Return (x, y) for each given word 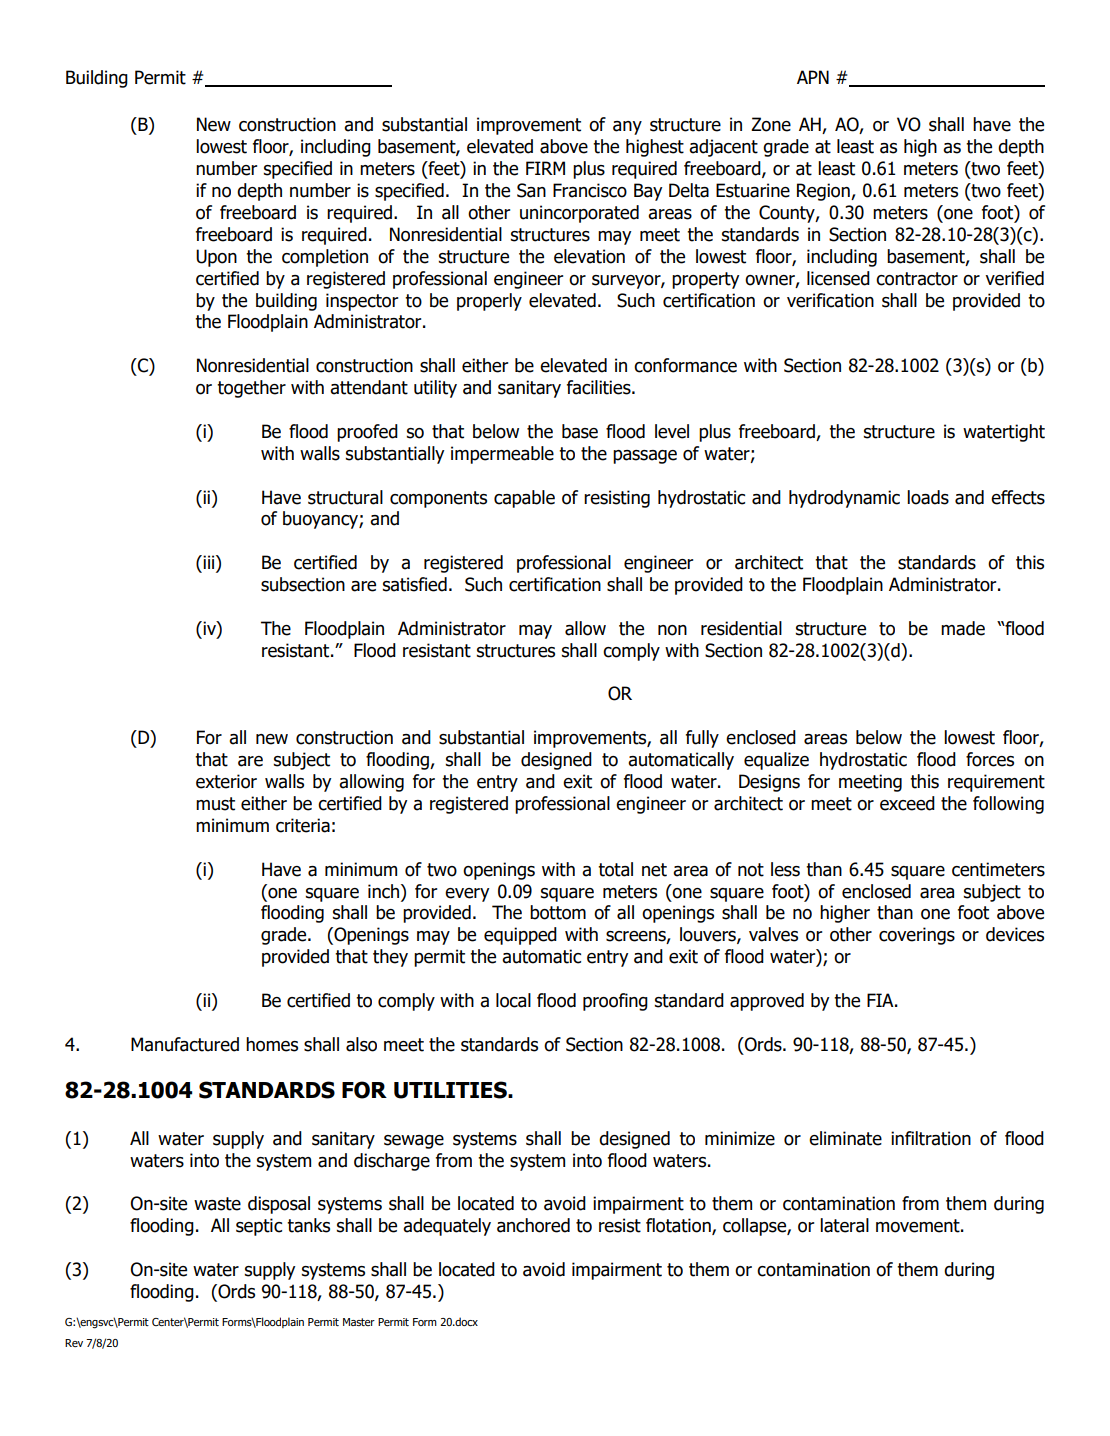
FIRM (545, 168)
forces (990, 759)
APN (813, 77)
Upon (216, 258)
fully (702, 739)
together (251, 389)
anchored (533, 1225)
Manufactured (185, 1044)
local (513, 1000)
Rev (74, 1343)
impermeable (502, 455)
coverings (917, 936)
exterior (226, 781)
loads (928, 497)
